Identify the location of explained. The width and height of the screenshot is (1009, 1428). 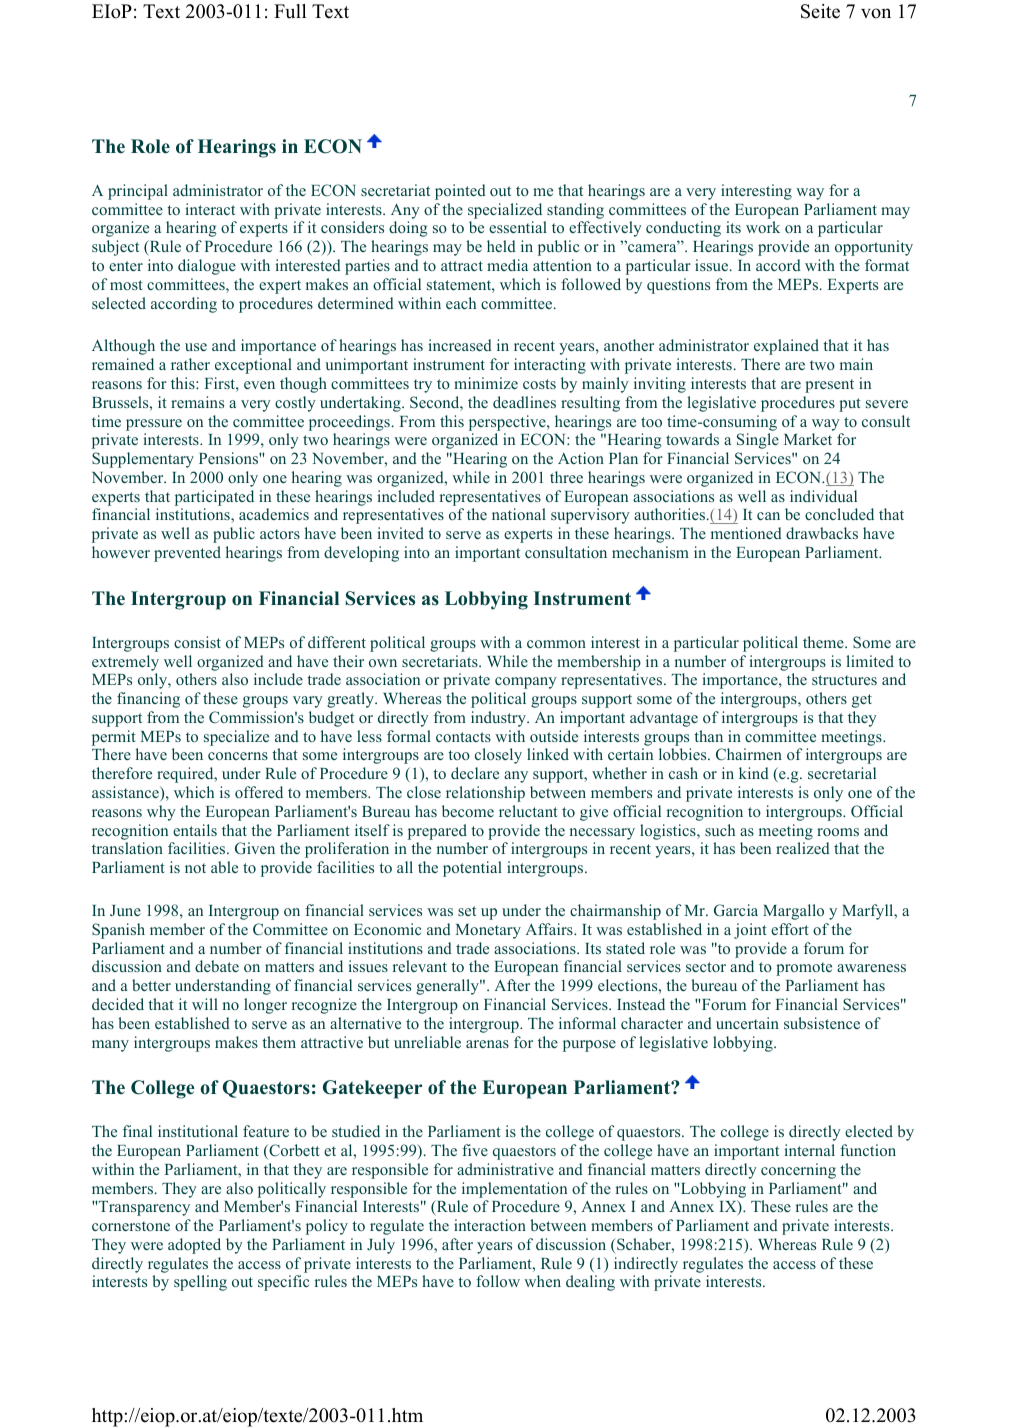
(786, 347).
